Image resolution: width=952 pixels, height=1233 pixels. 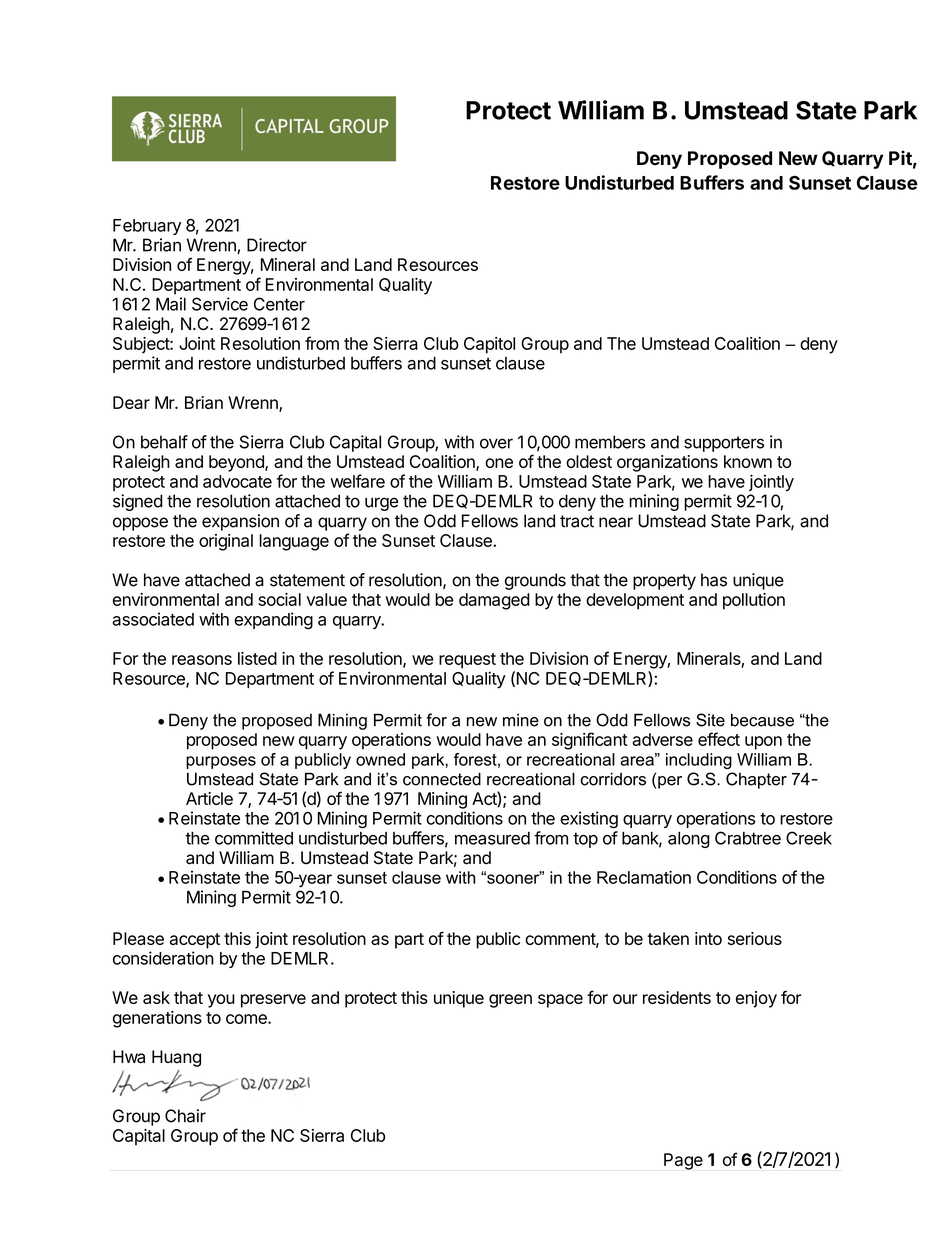 I want to click on green, so click(x=510, y=1001).
